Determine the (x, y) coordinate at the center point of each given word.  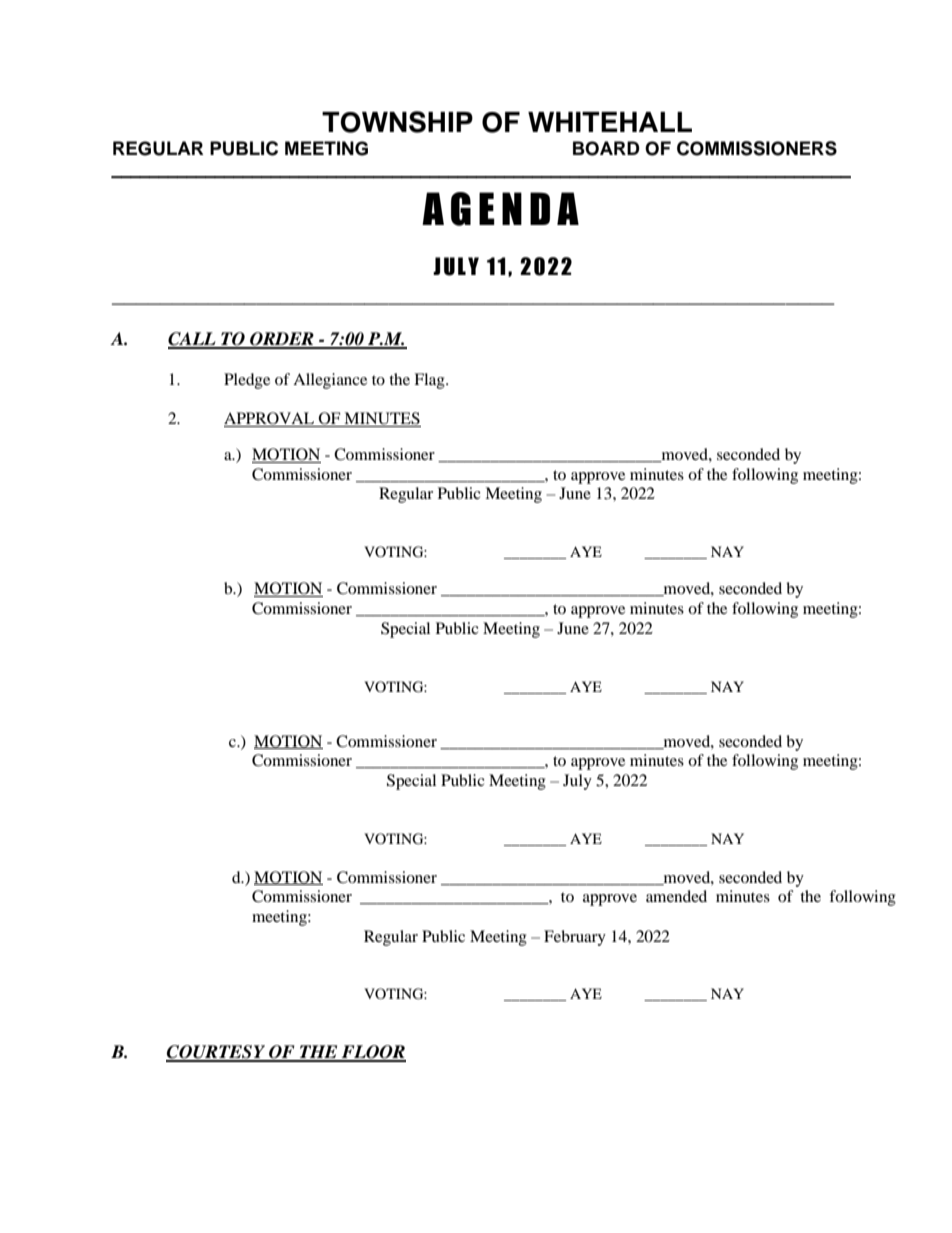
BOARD (606, 148)
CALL (193, 340)
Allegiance (330, 381)
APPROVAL (270, 419)
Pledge (247, 381)
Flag (430, 381)
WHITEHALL (610, 122)
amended (676, 896)
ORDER (282, 340)
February (575, 938)
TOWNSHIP (397, 122)
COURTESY (217, 1053)
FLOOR (373, 1053)
